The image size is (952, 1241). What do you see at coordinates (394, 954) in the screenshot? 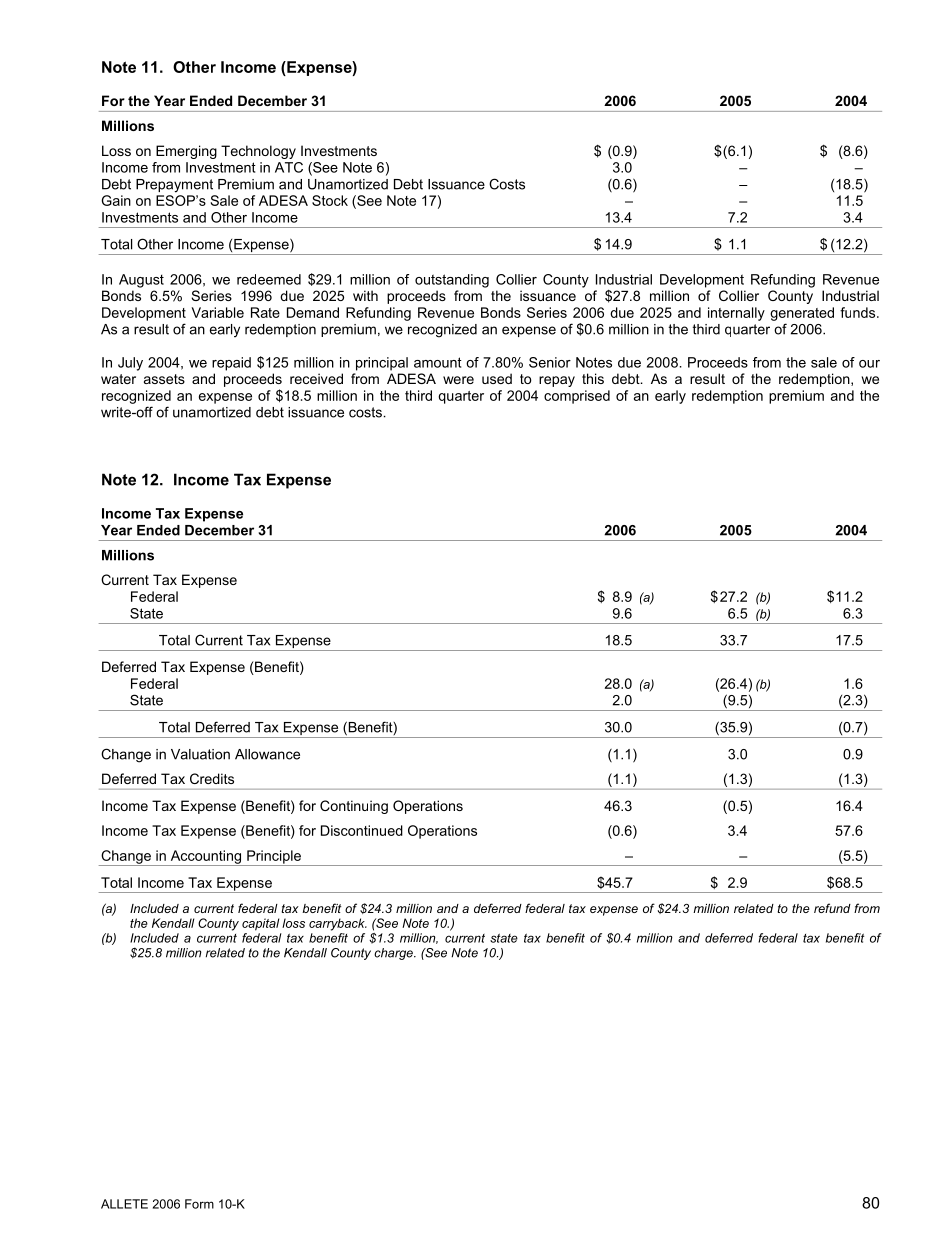
I see `charge` at bounding box center [394, 954].
